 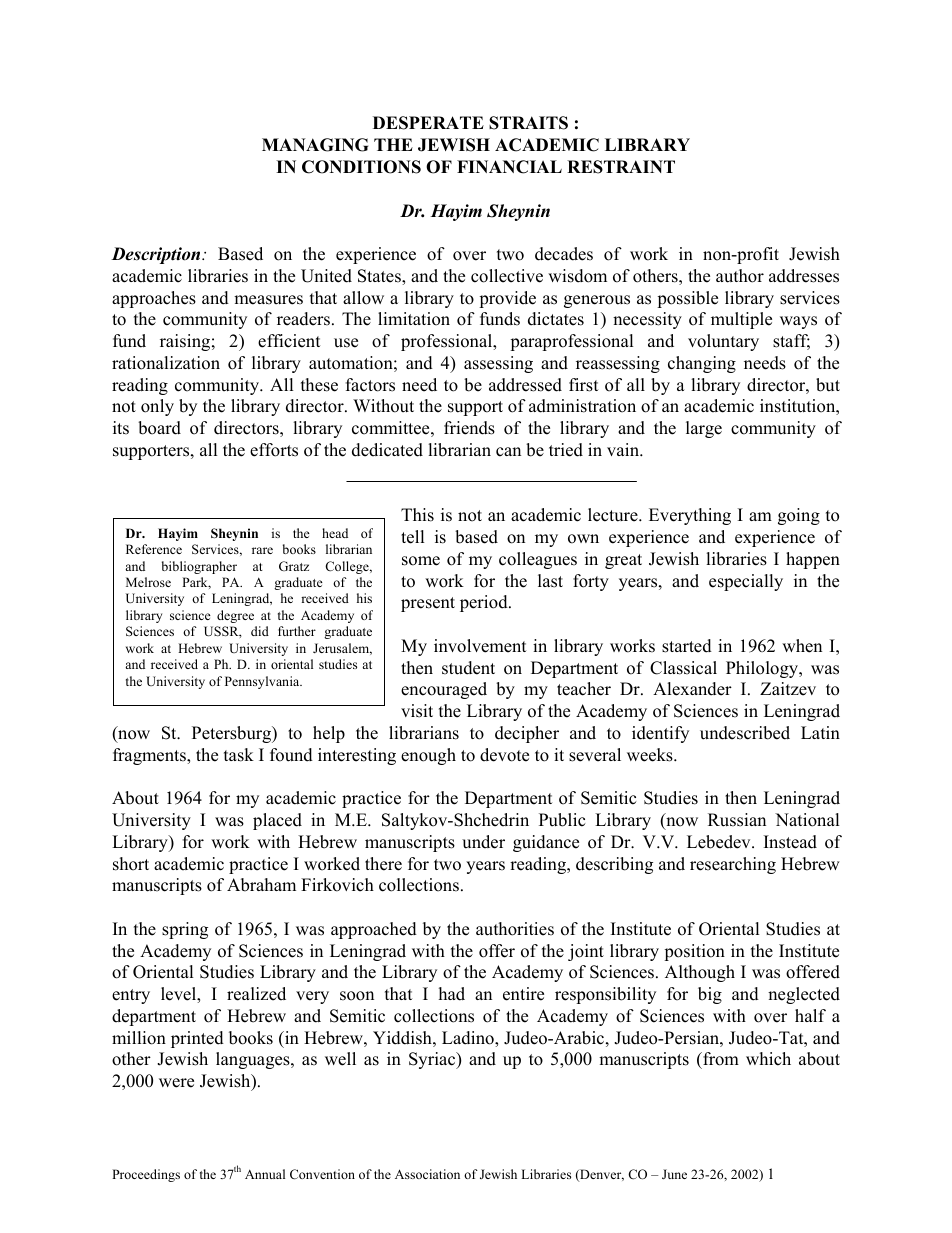 I want to click on researching, so click(x=733, y=865).
